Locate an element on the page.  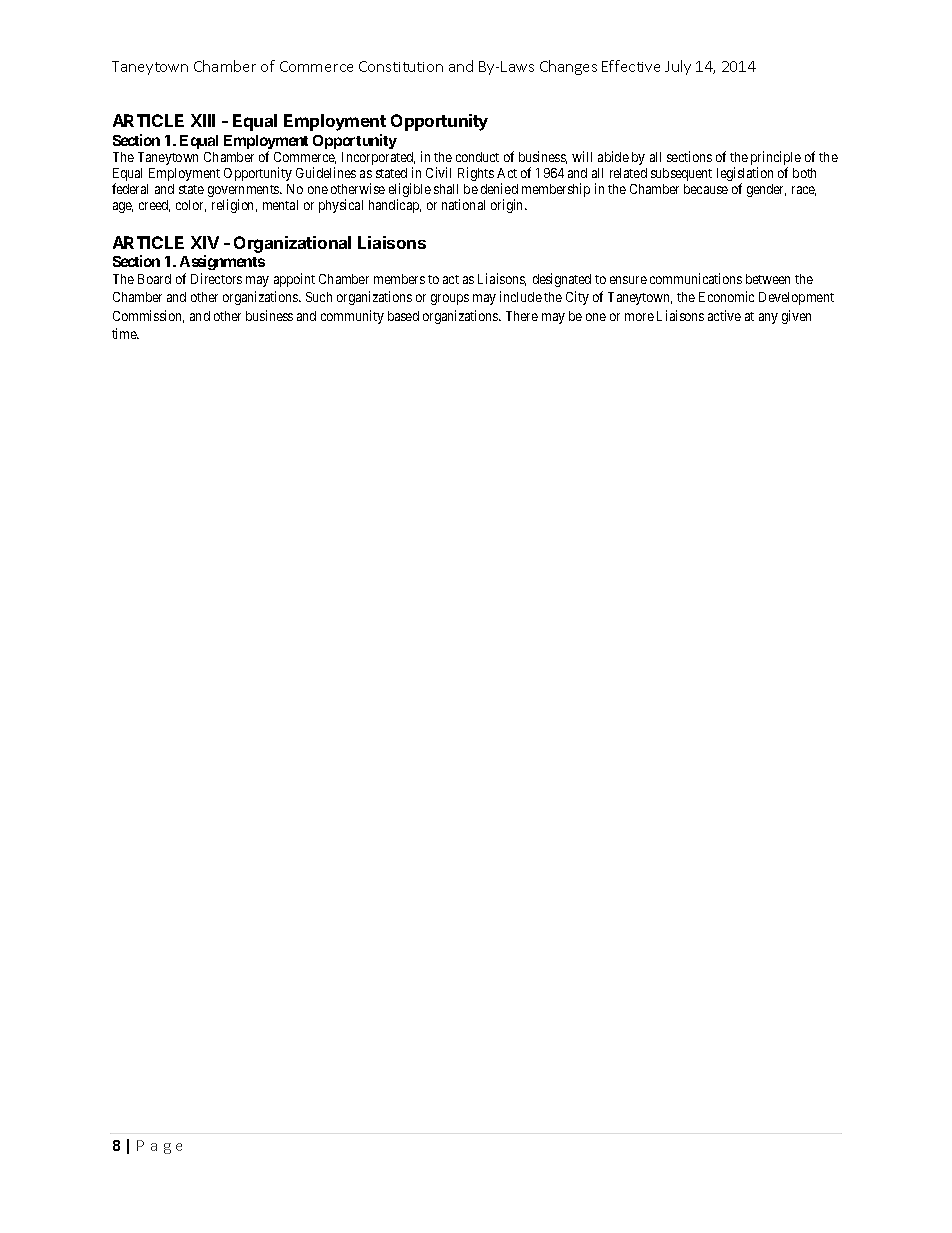
principle is located at coordinates (776, 159).
